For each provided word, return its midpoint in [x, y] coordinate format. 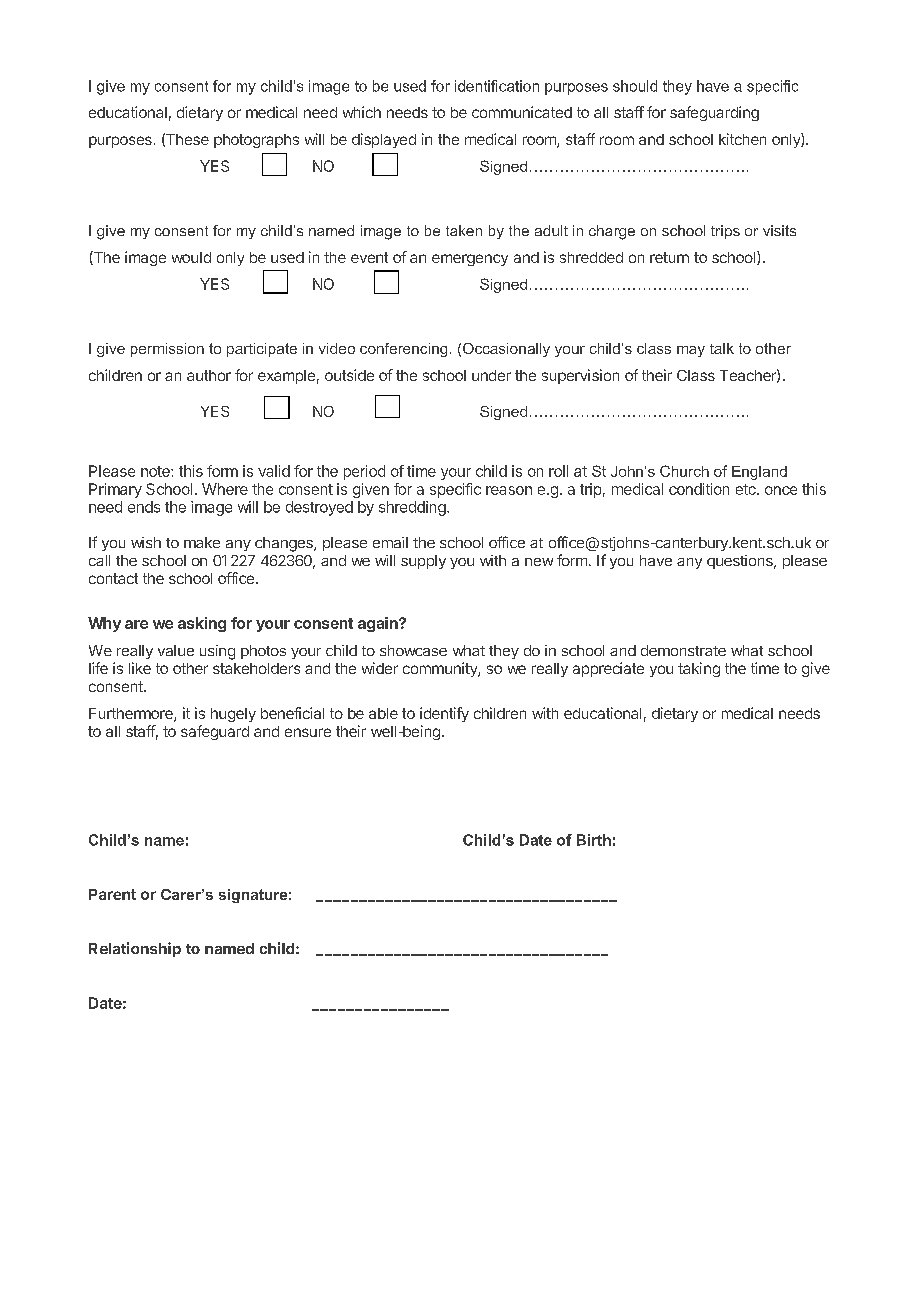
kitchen [742, 139]
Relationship [135, 949]
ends [144, 507]
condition [699, 489]
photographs [256, 141]
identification [497, 86]
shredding [412, 508]
